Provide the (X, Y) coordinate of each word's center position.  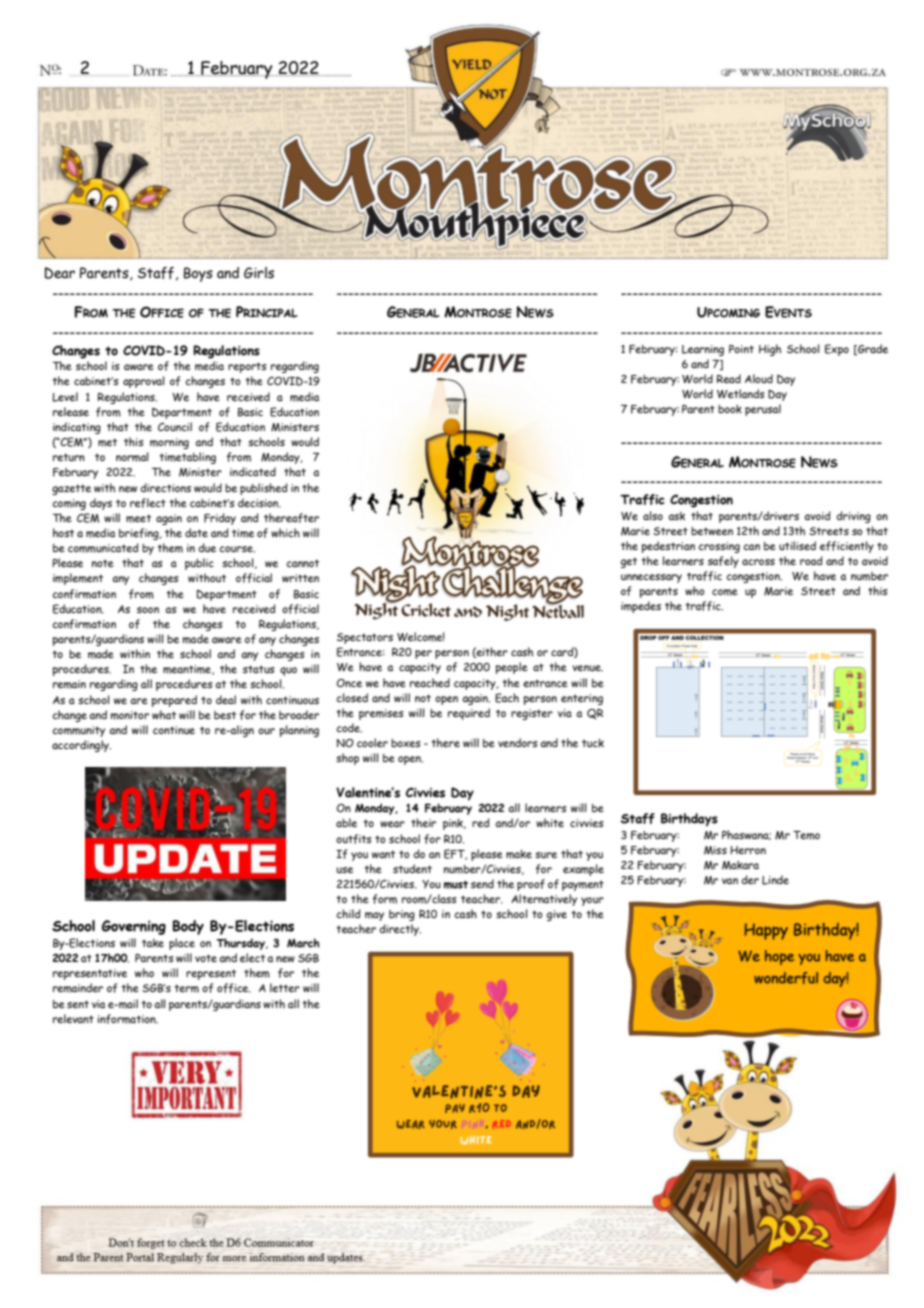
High (770, 350)
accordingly (81, 746)
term (186, 988)
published (264, 489)
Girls (259, 273)
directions (165, 487)
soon (148, 610)
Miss (715, 850)
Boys (198, 274)
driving (853, 517)
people (512, 668)
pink (454, 824)
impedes (641, 607)
